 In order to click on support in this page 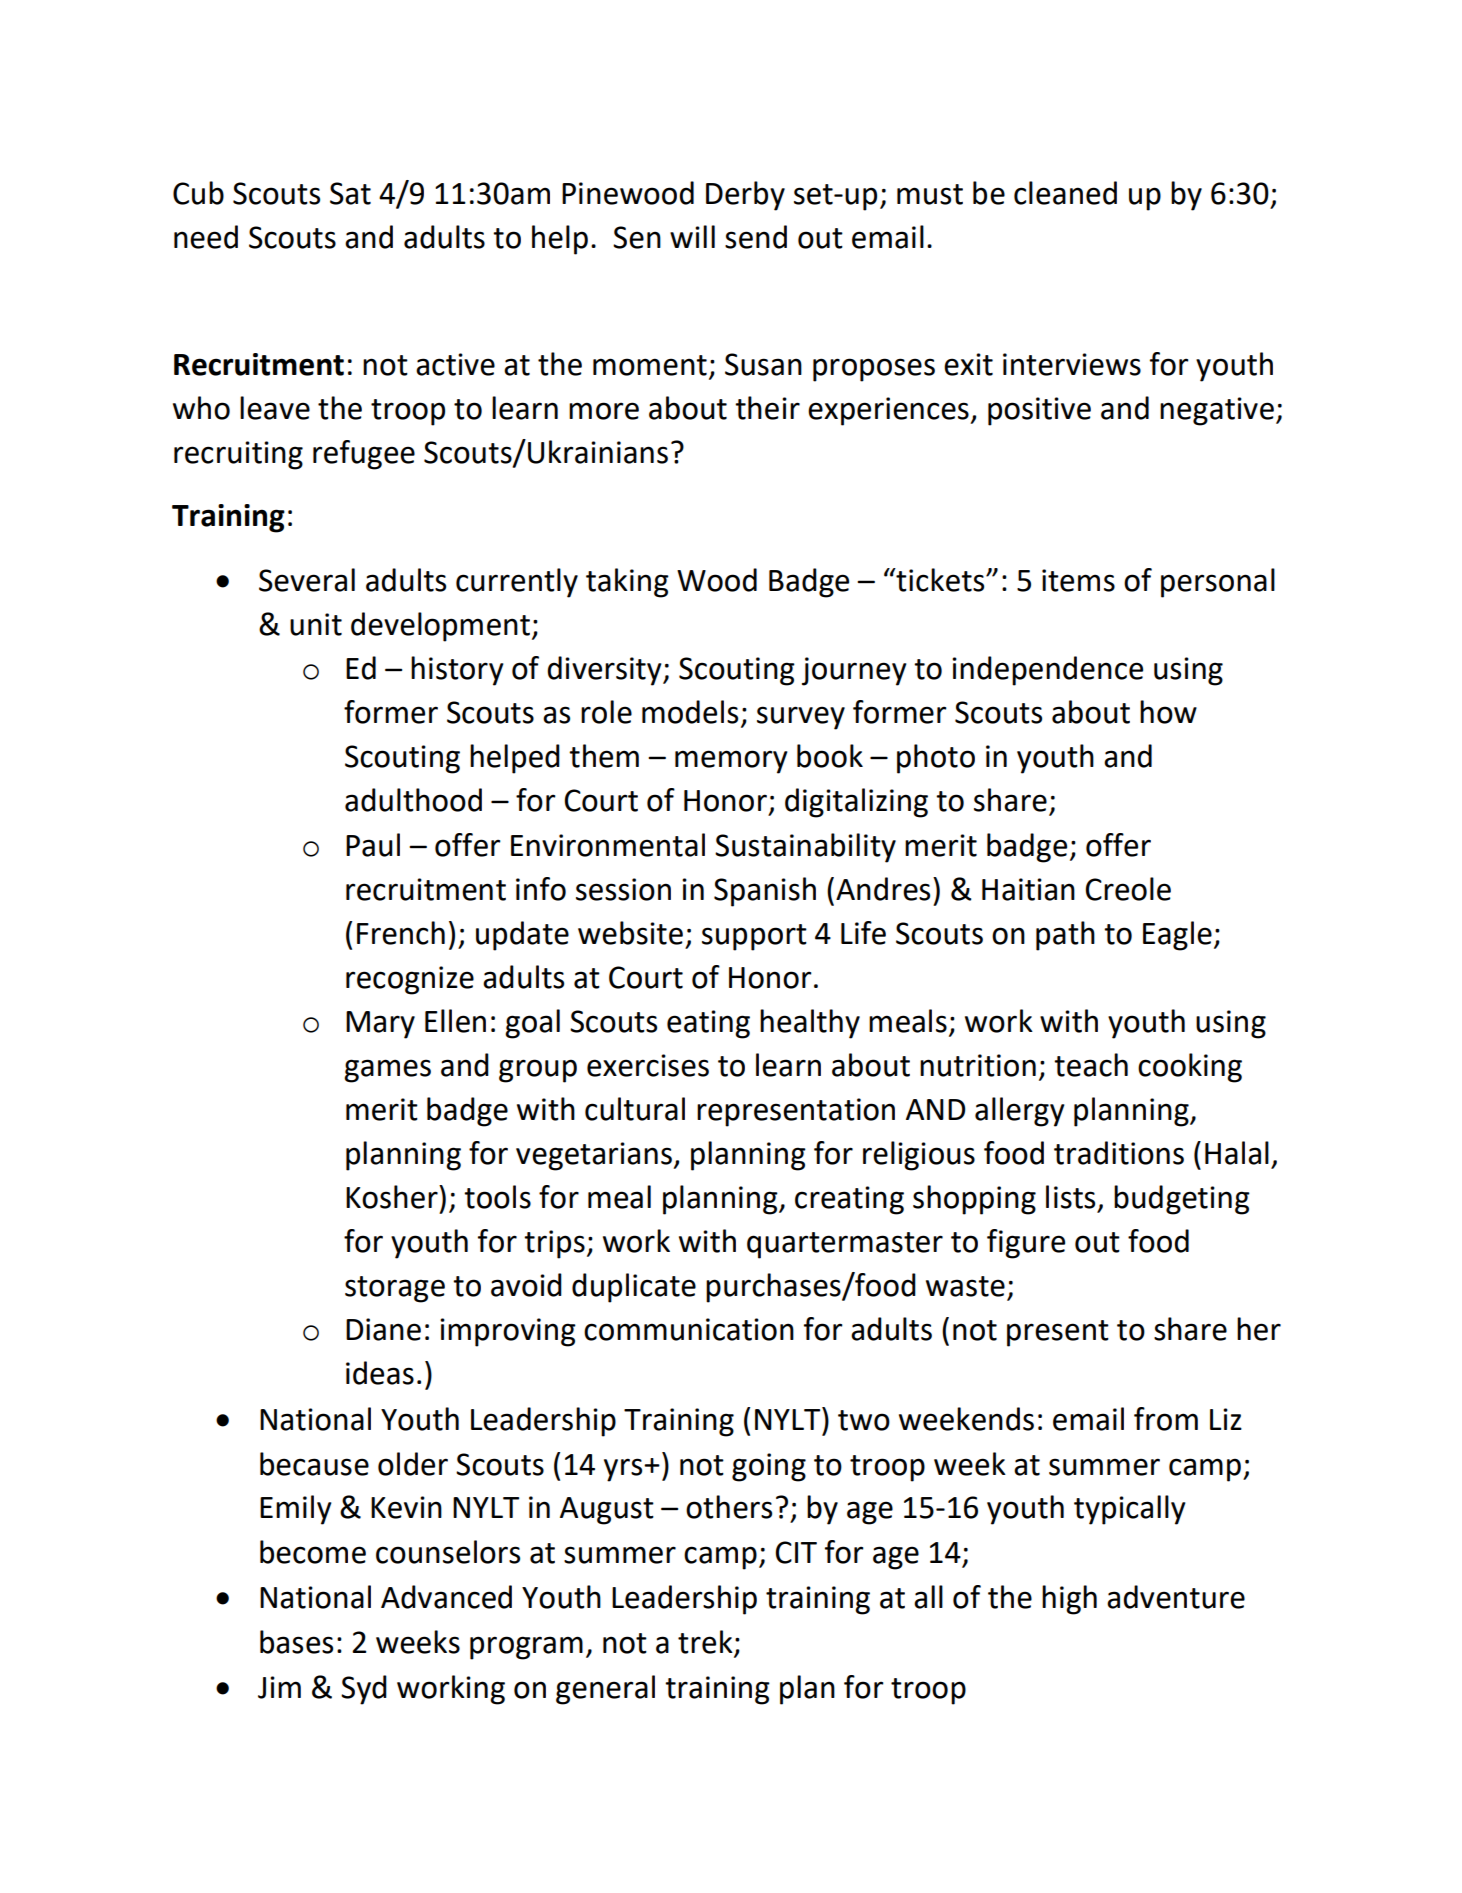, I will do `click(754, 937)`.
